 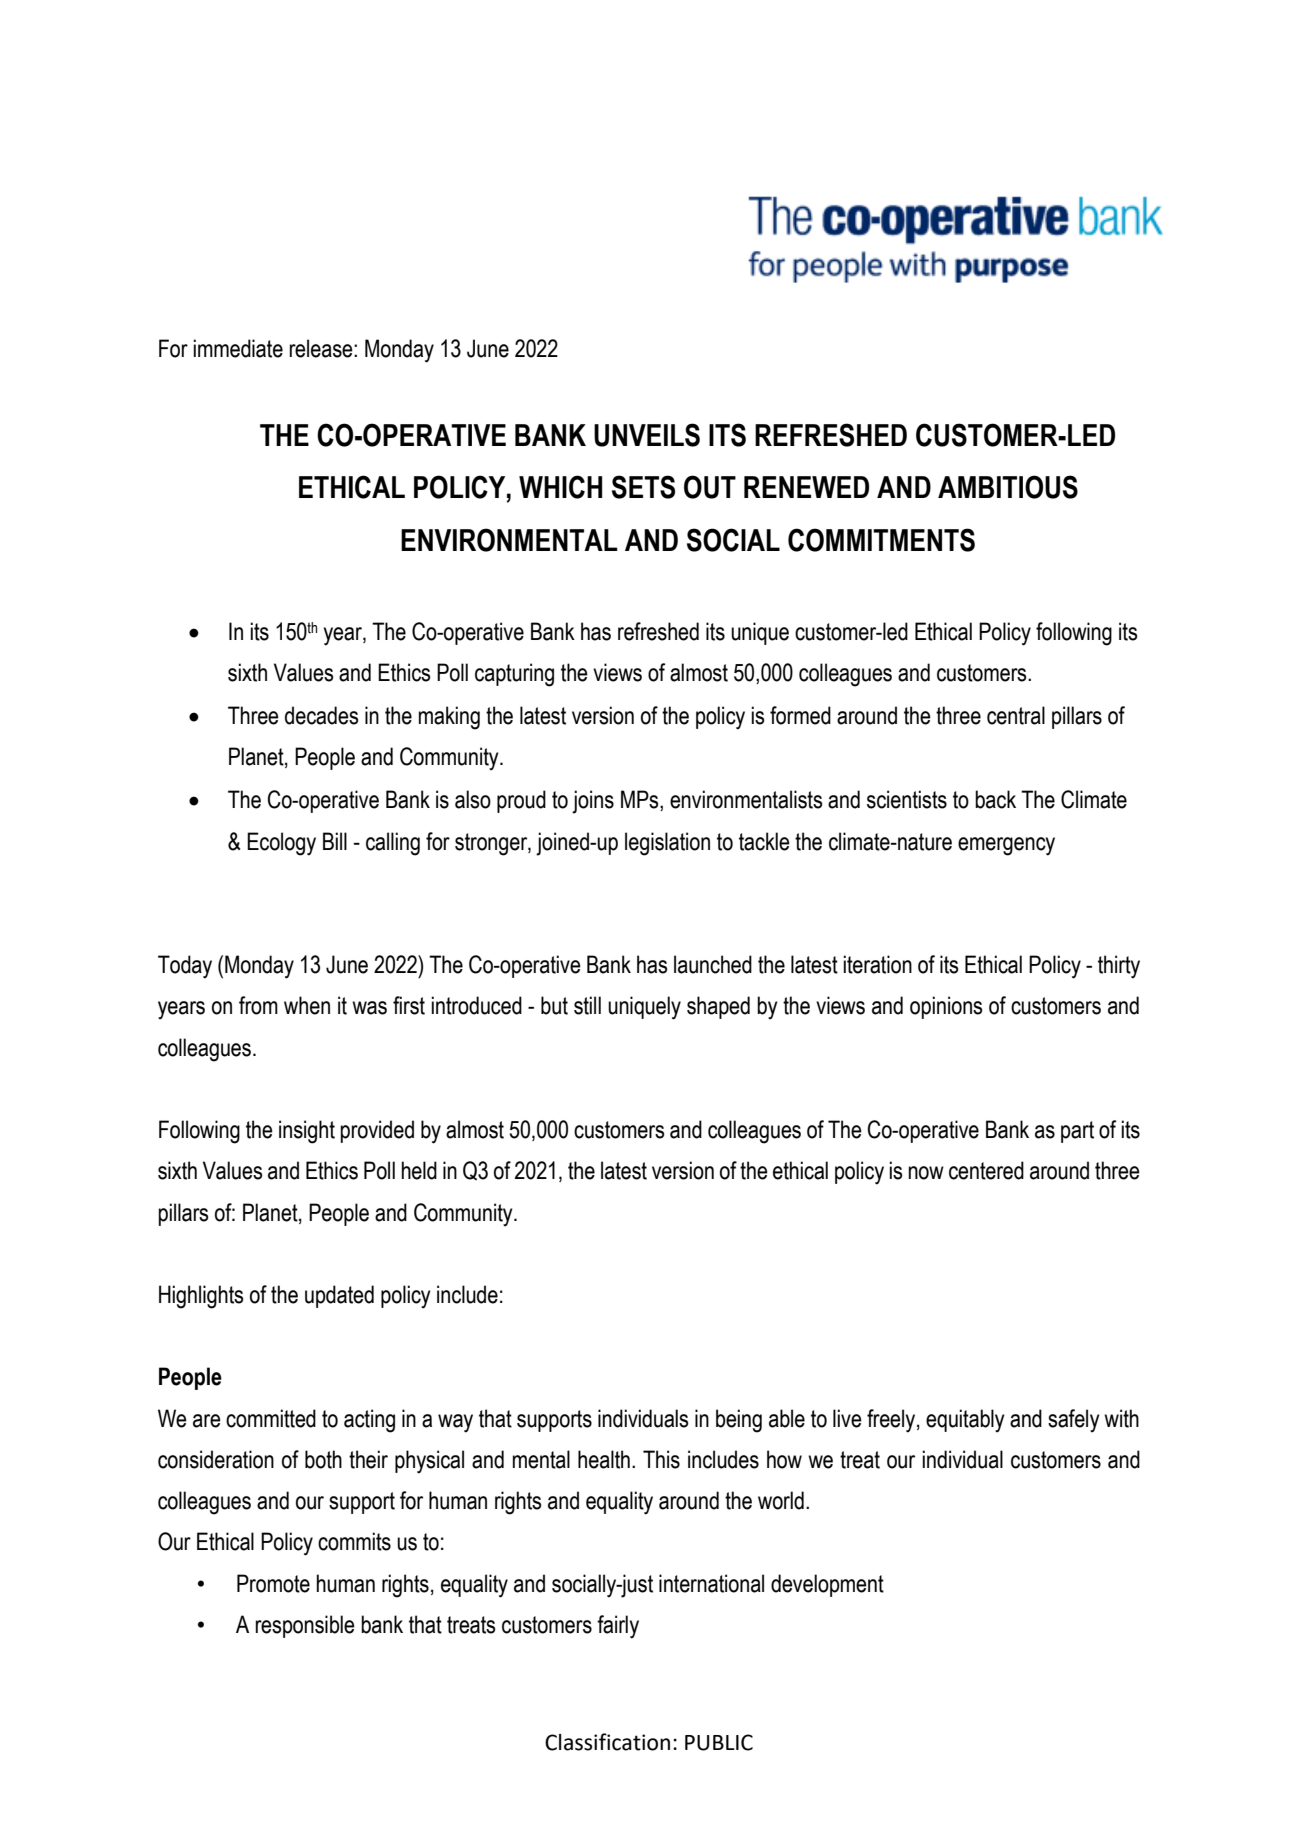 I want to click on when, so click(x=307, y=1005).
